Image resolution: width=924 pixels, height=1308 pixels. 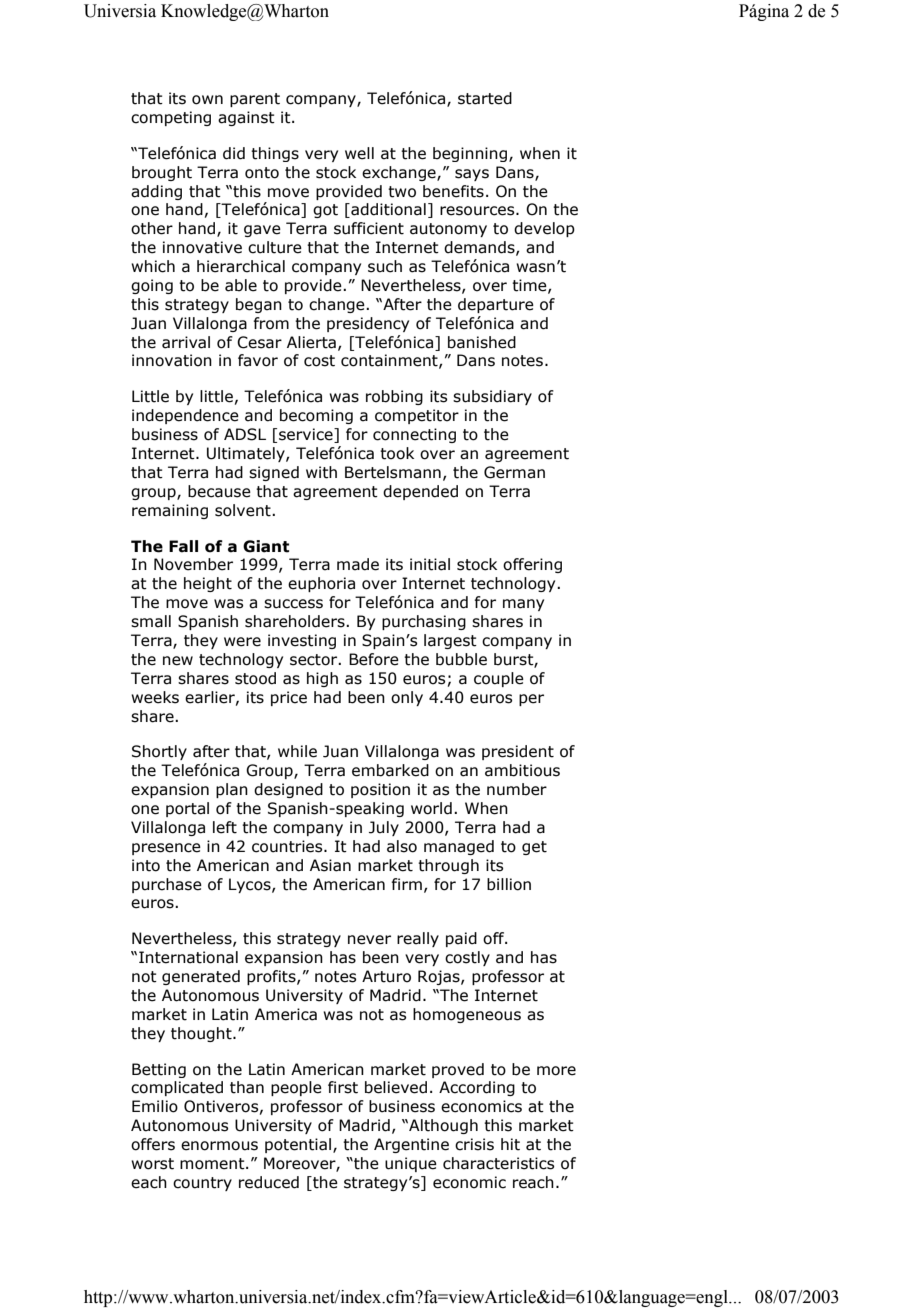 I want to click on Arturo, so click(x=386, y=976).
